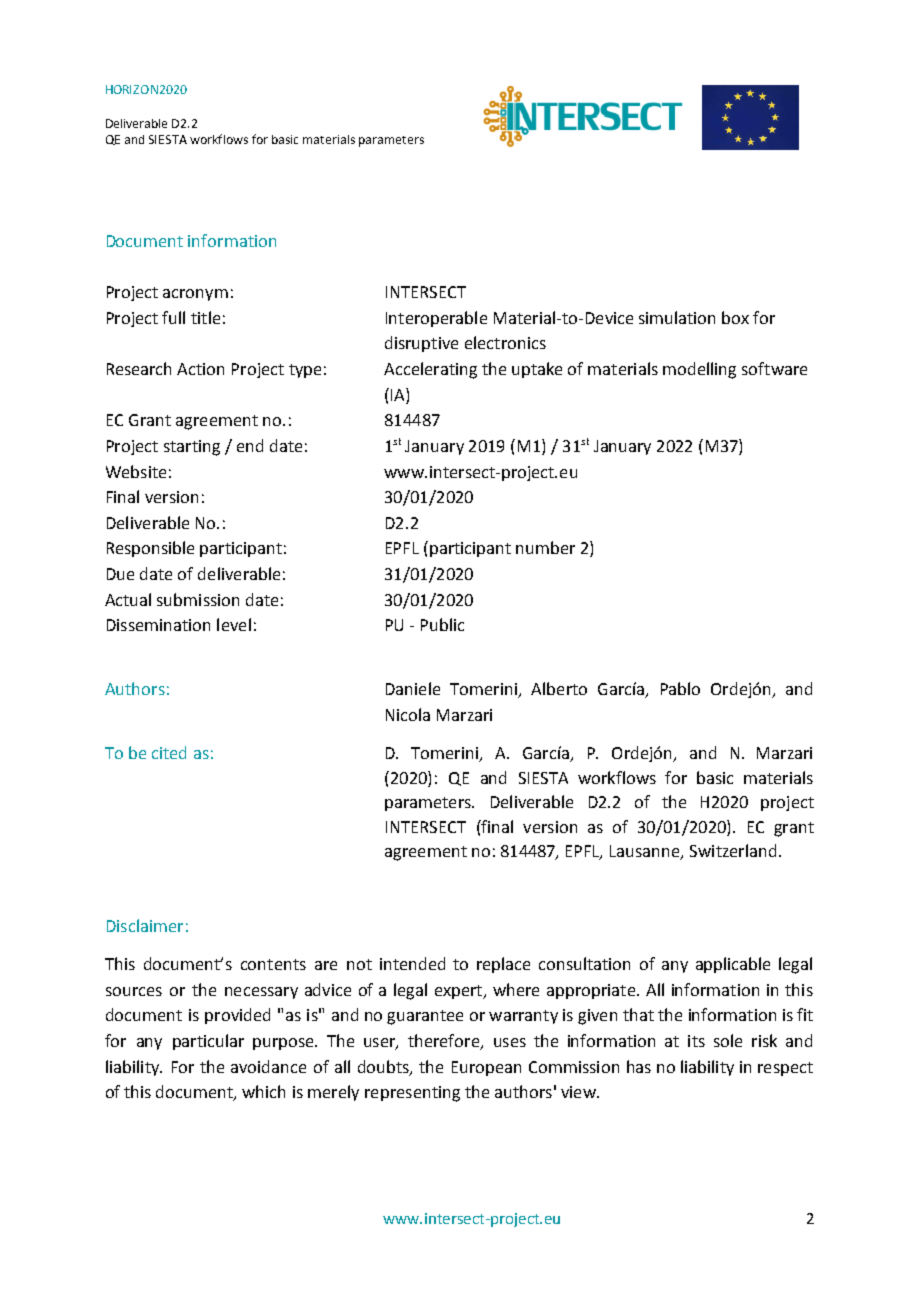 The width and height of the image is (924, 1308). What do you see at coordinates (145, 925) in the image?
I see `Disclaimer` at bounding box center [145, 925].
